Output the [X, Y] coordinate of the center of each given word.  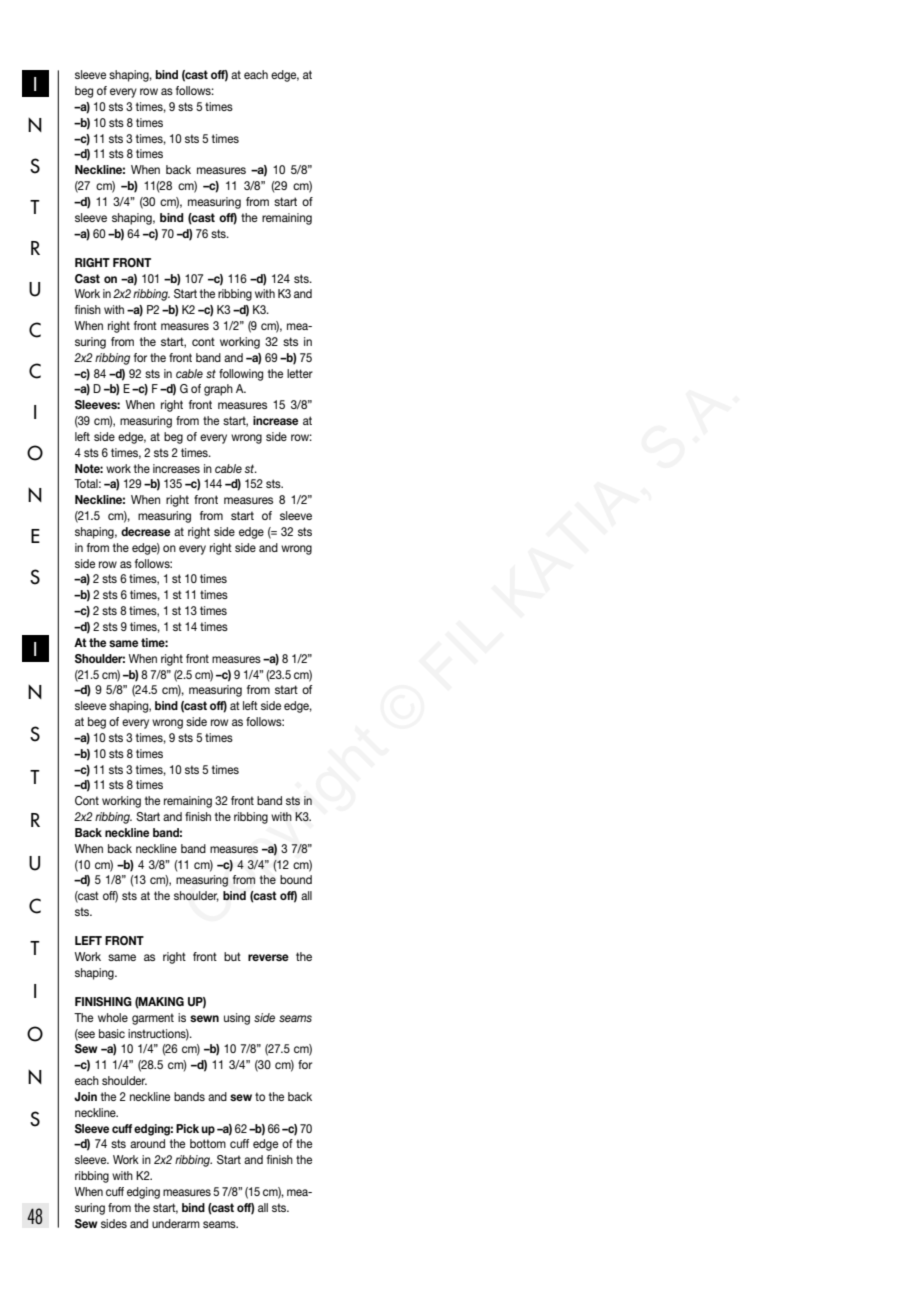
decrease [145, 531]
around [147, 1143]
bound [296, 879]
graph [218, 390]
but [232, 956]
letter [300, 373]
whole [113, 1017]
